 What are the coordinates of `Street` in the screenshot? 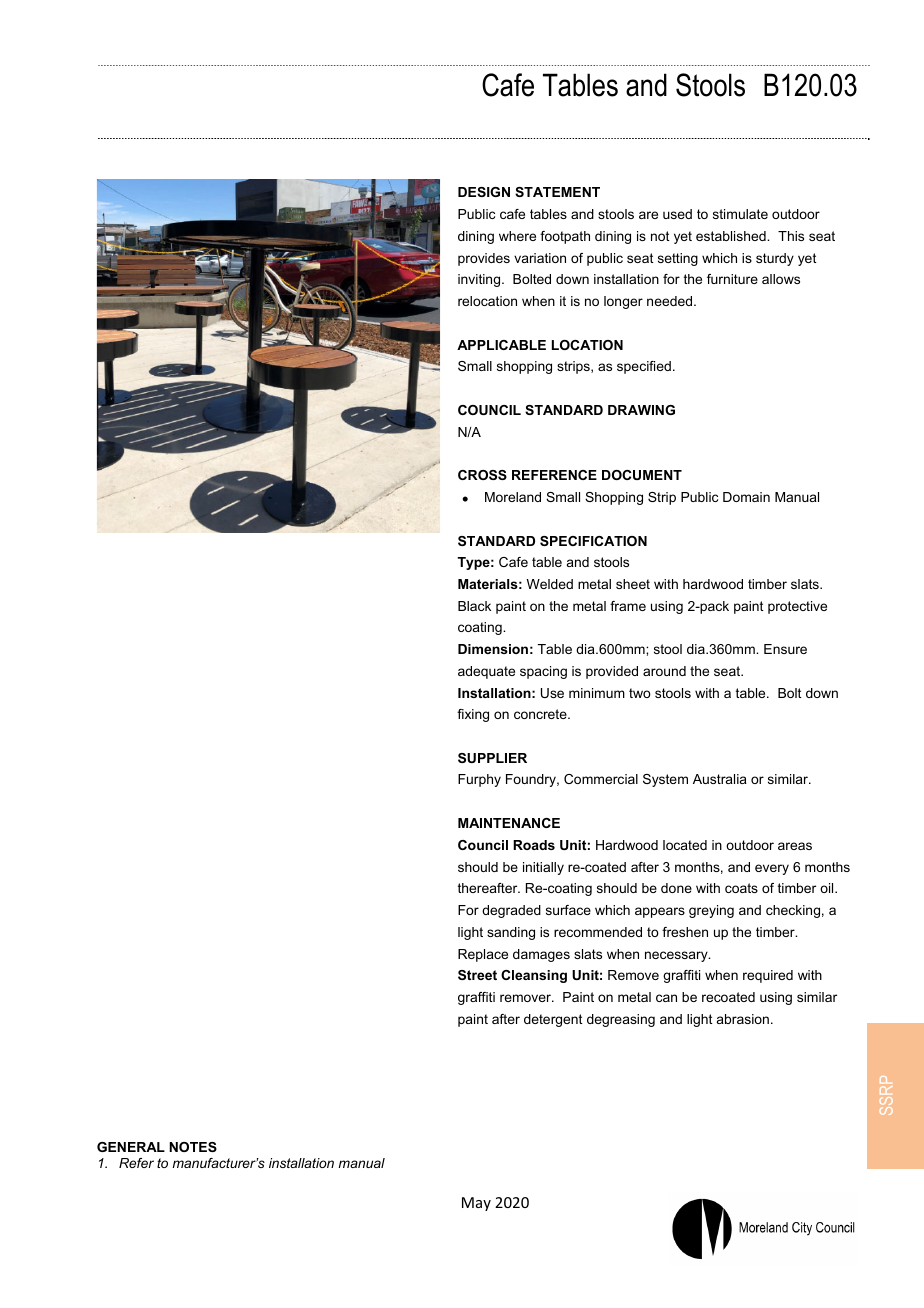 It's located at (477, 975).
